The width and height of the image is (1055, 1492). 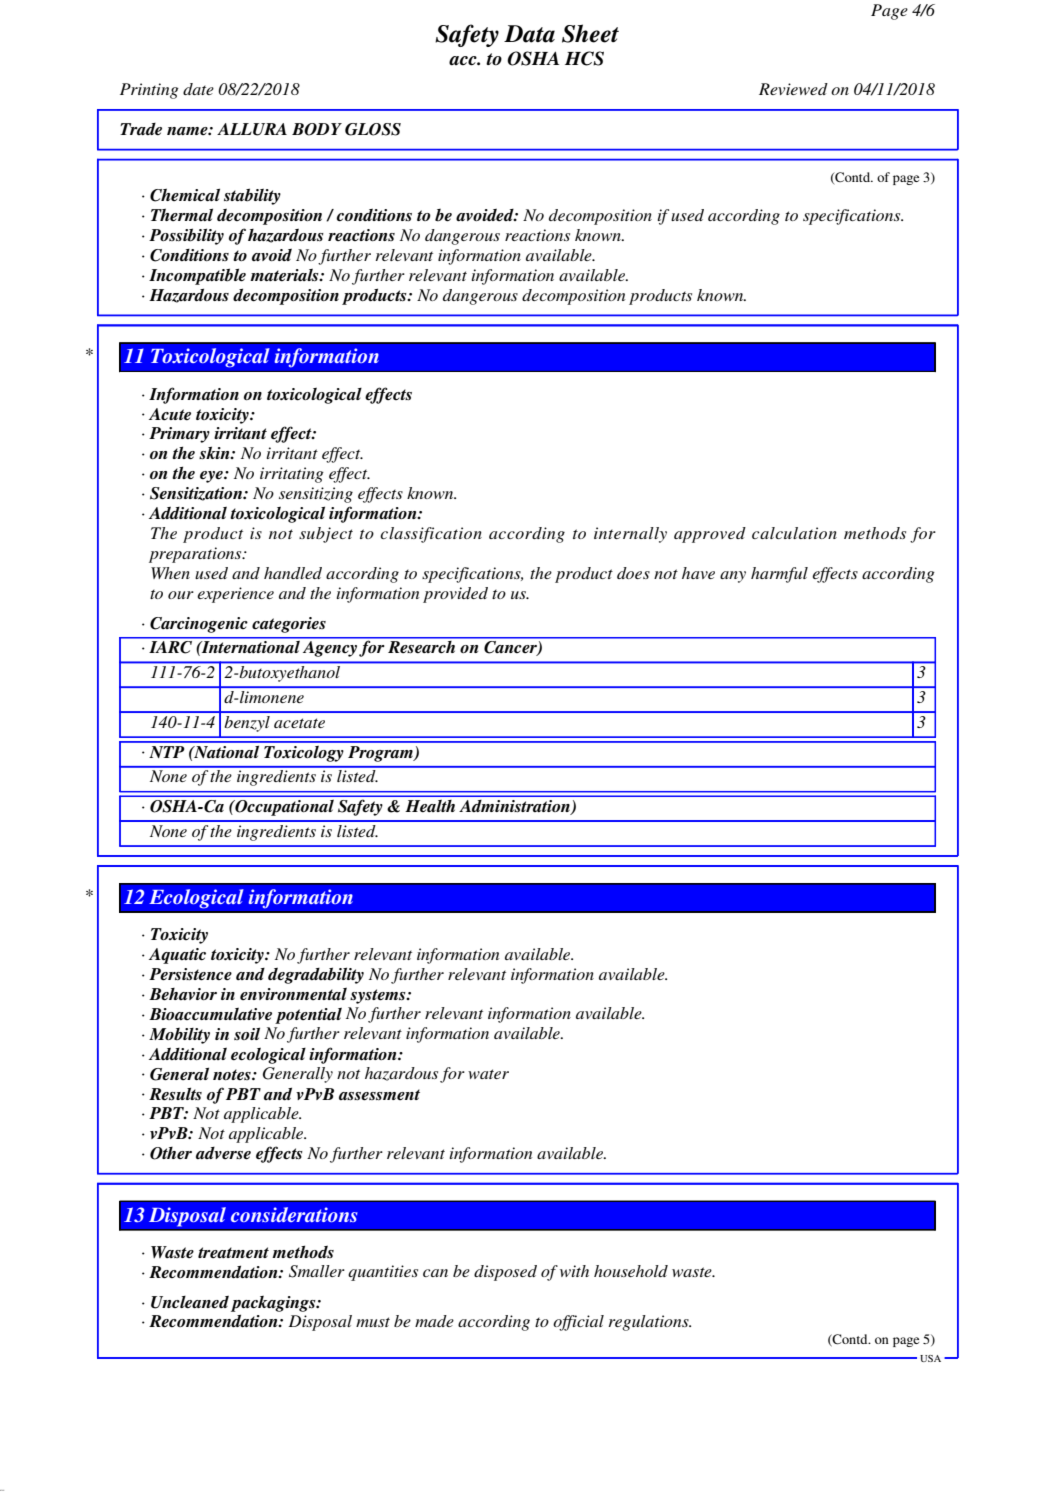 I want to click on household, so click(x=631, y=1271).
